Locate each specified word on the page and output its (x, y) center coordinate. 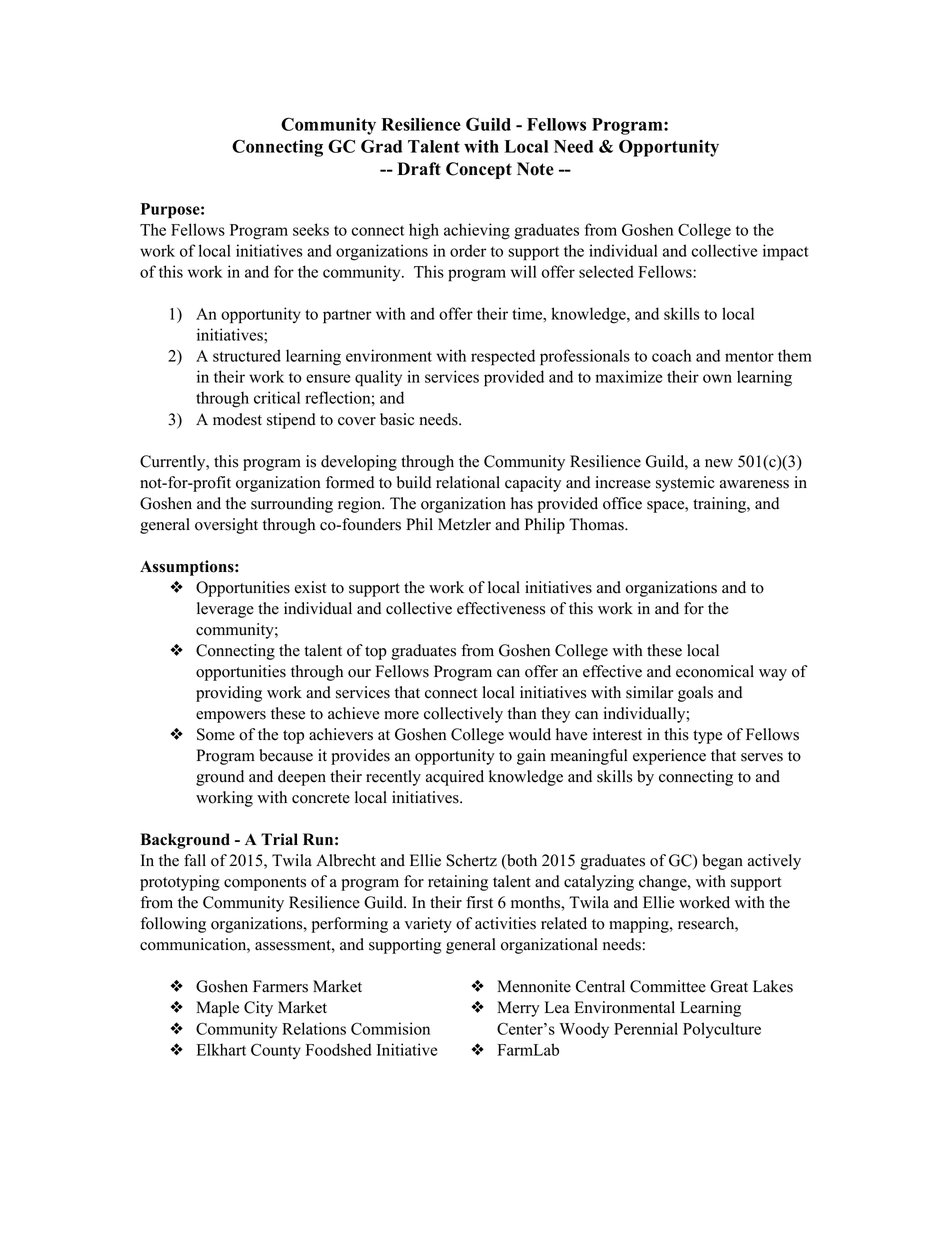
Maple (217, 1009)
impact (786, 252)
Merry (518, 1009)
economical (715, 671)
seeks (311, 229)
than (522, 713)
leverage (225, 610)
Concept (479, 170)
